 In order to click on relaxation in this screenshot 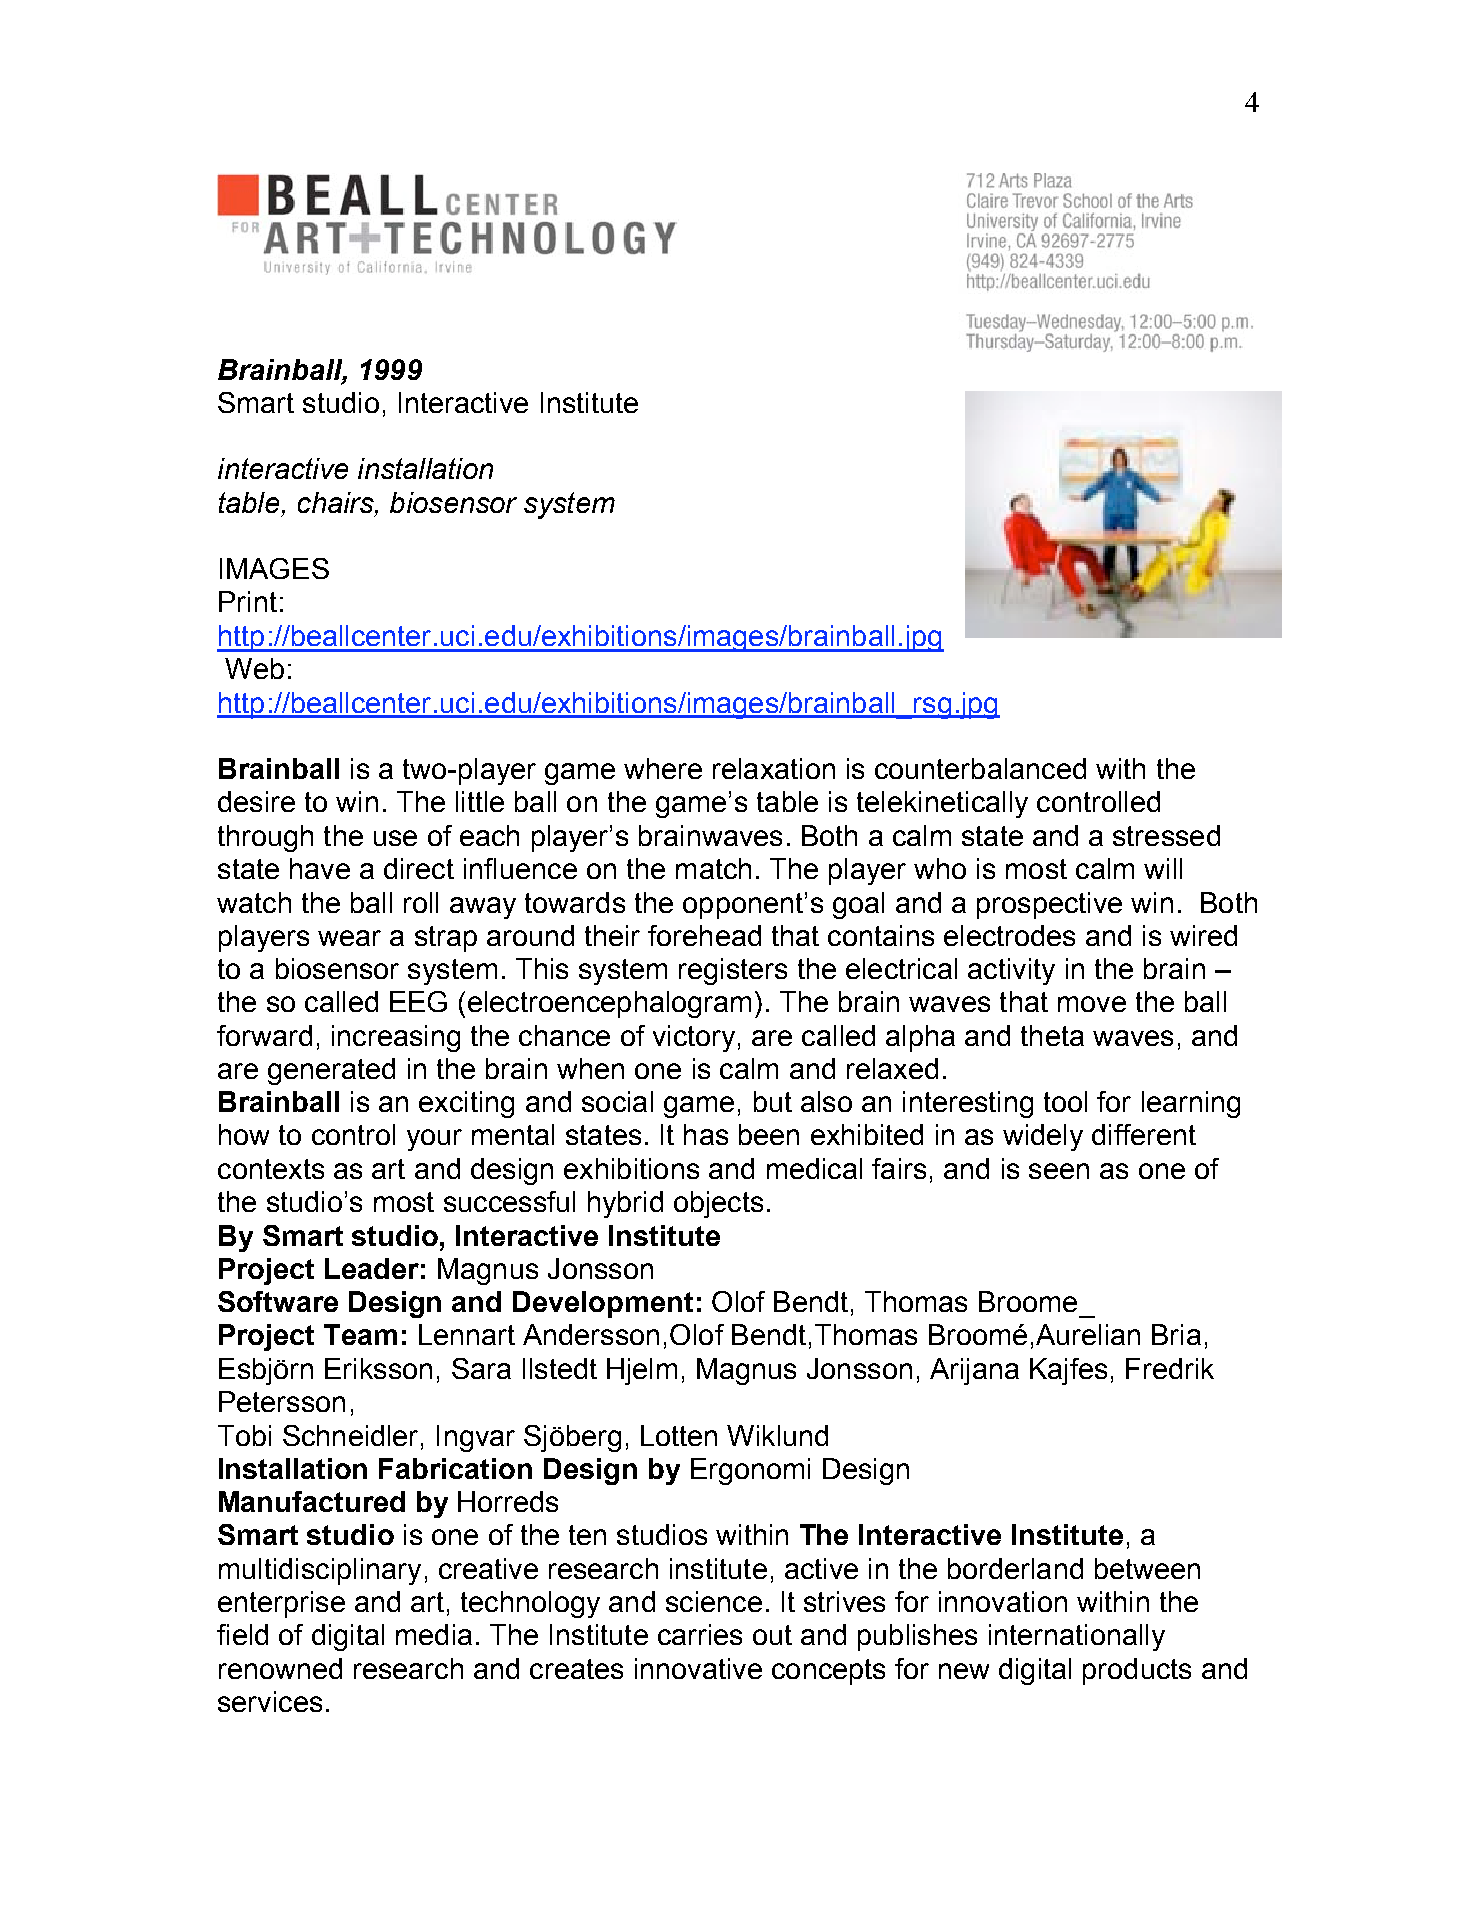, I will do `click(774, 768)`.
